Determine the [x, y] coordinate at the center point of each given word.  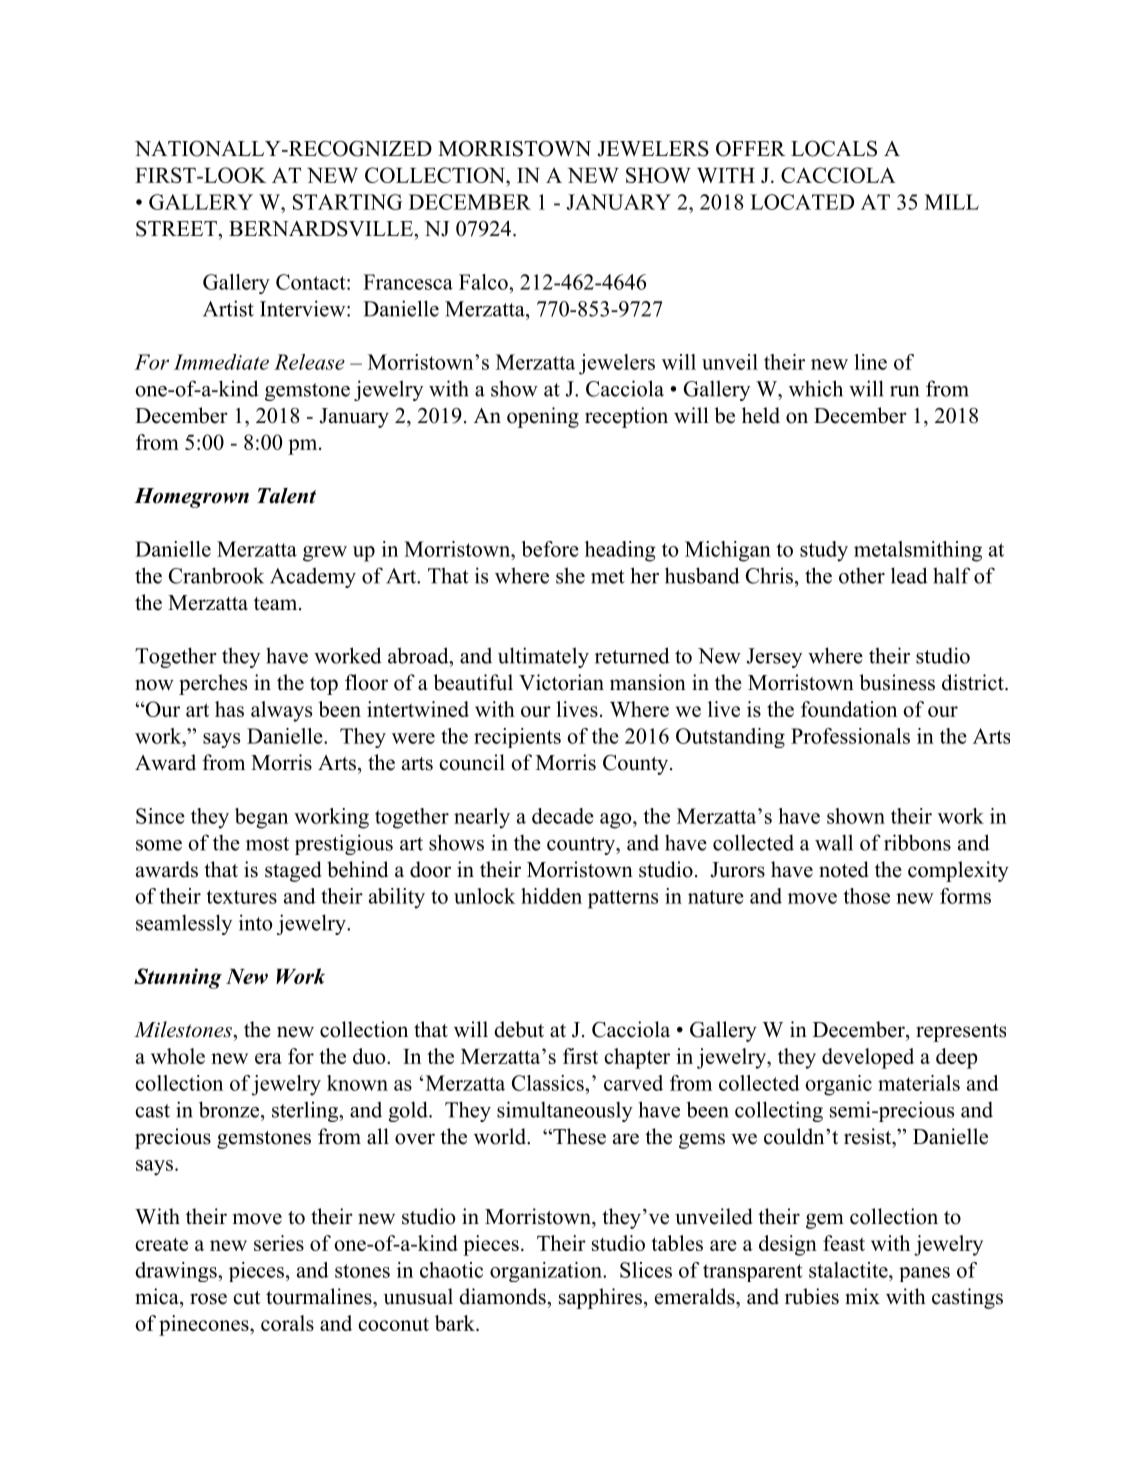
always [281, 711]
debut [519, 1029]
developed [868, 1058]
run [904, 391]
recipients [517, 738]
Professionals [850, 736]
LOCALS [834, 148]
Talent [286, 496]
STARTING [347, 202]
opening [543, 417]
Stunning [178, 978]
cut [247, 1298]
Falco [484, 282]
